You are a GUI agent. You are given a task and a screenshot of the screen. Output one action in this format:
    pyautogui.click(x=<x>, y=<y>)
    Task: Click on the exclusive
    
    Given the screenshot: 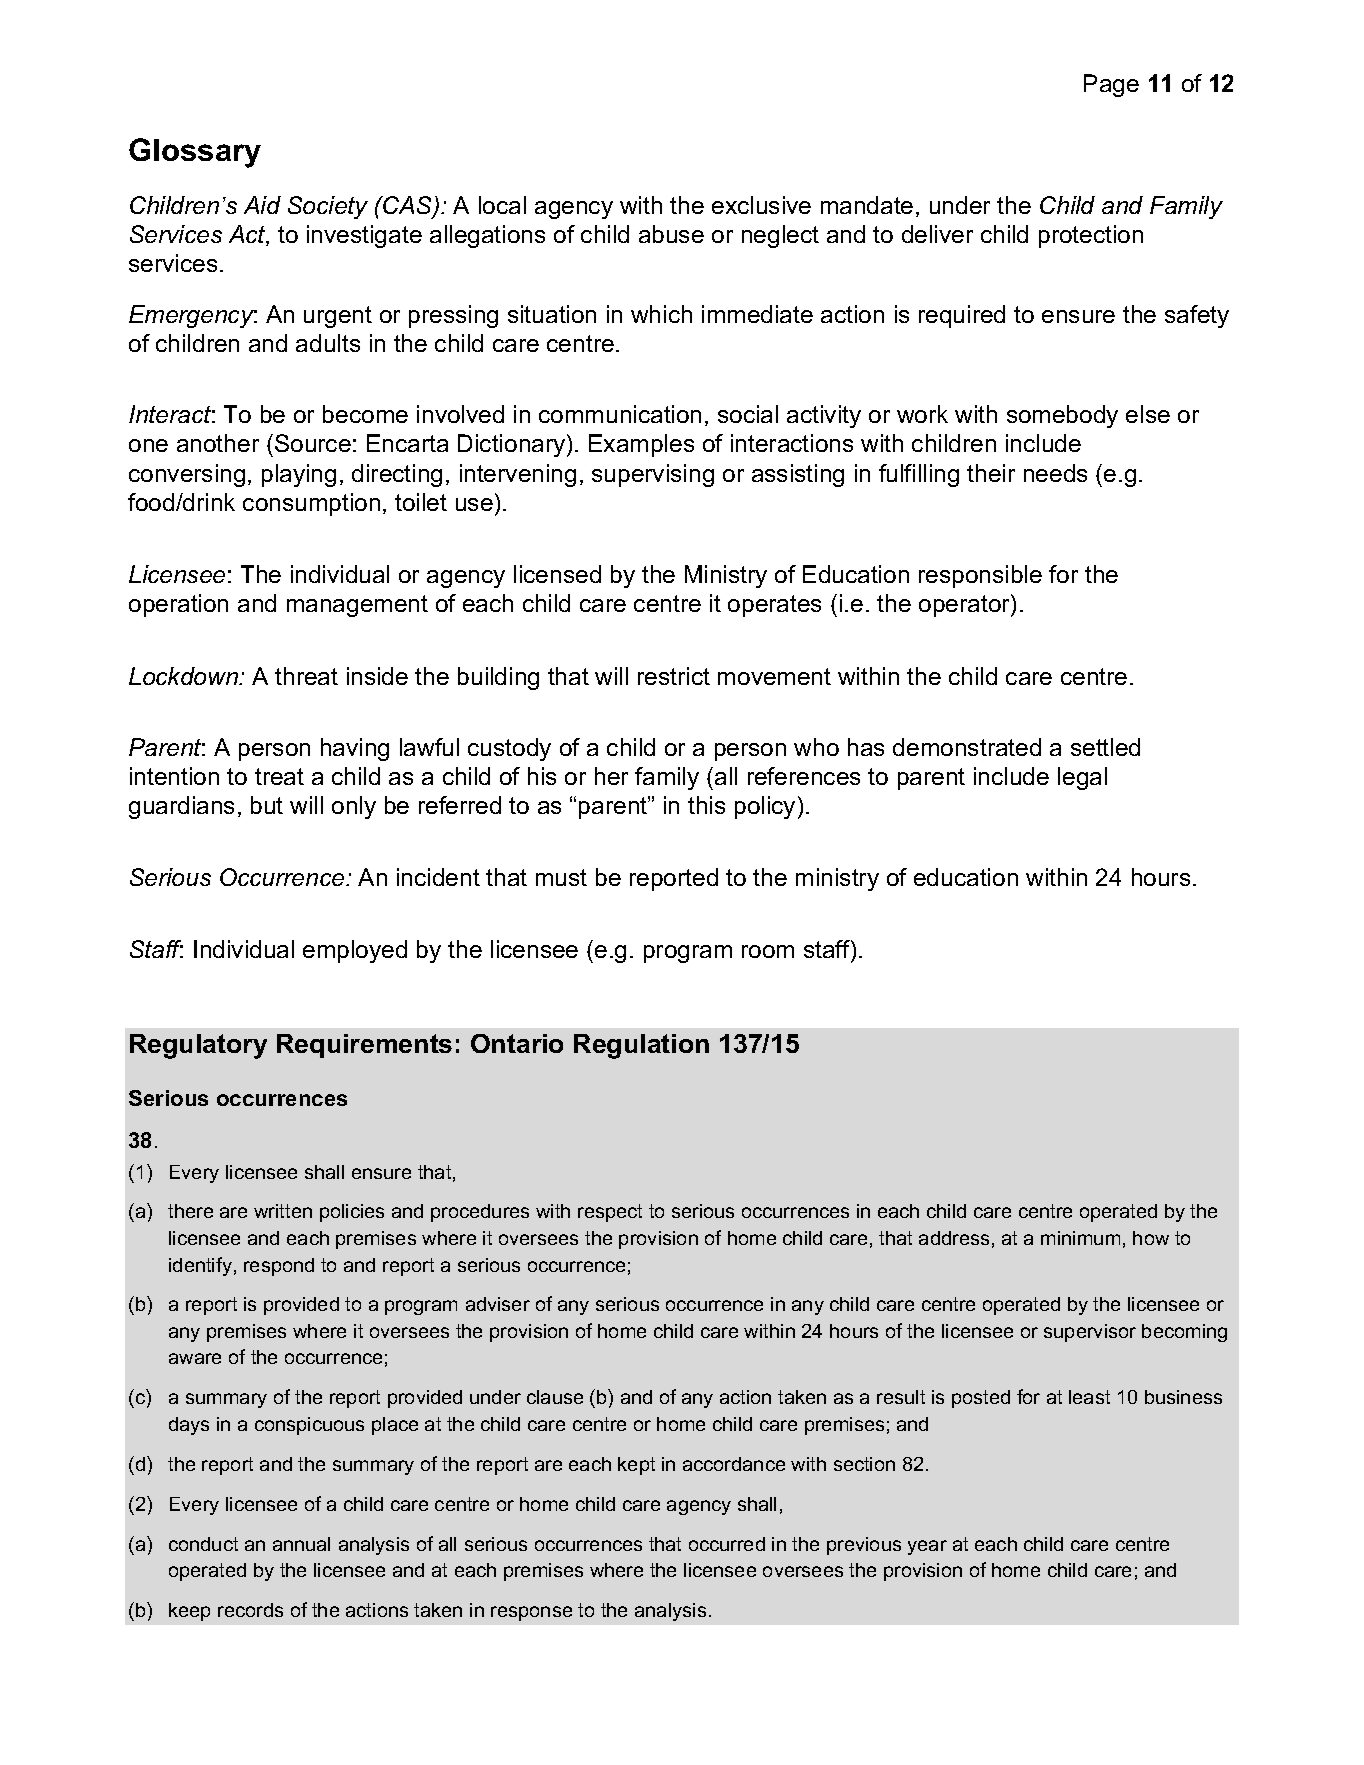 What is the action you would take?
    pyautogui.click(x=761, y=205)
